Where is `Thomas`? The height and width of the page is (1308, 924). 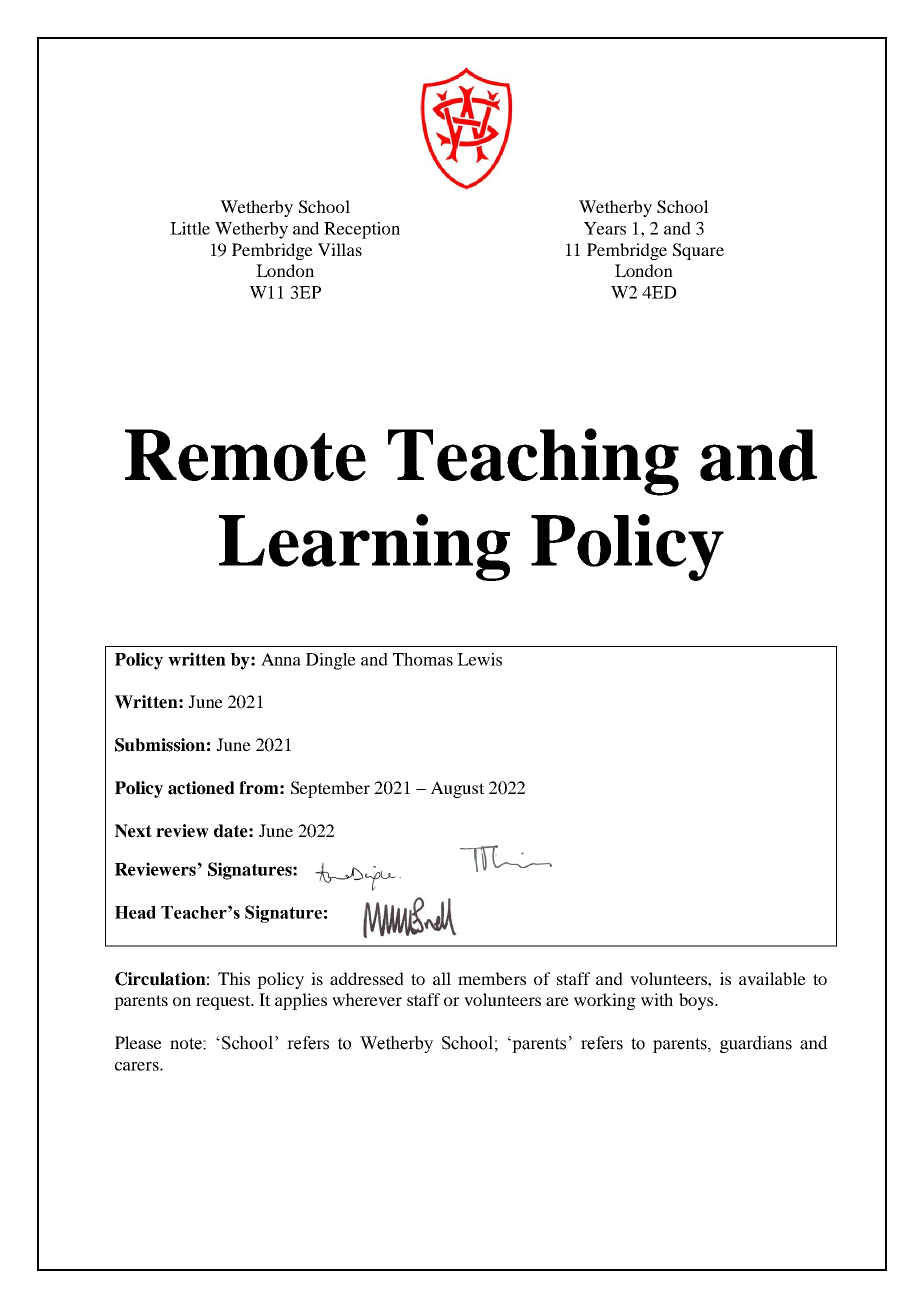
Thomas is located at coordinates (423, 659).
